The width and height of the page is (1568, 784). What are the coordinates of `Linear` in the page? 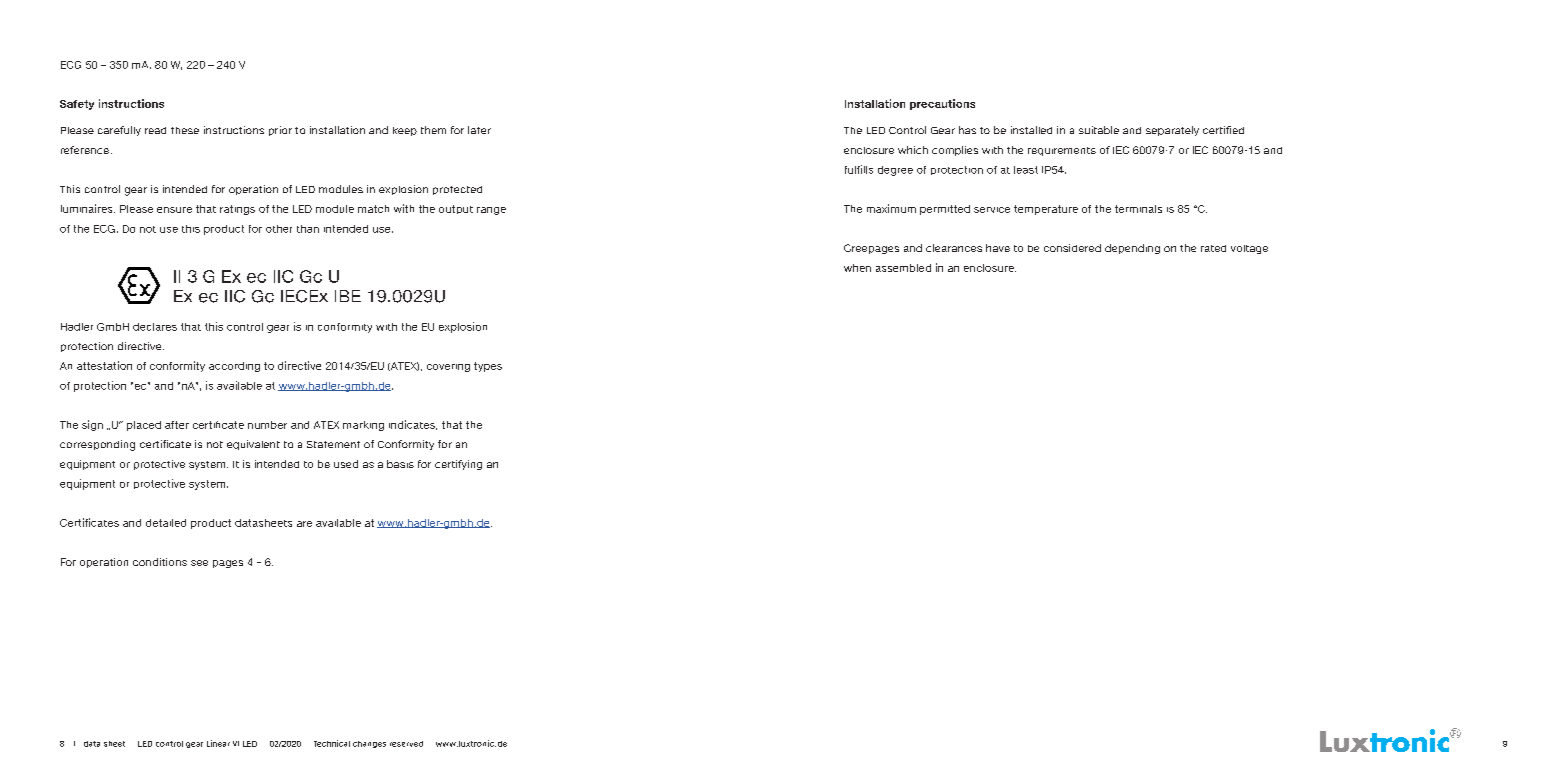 It's located at (218, 743).
